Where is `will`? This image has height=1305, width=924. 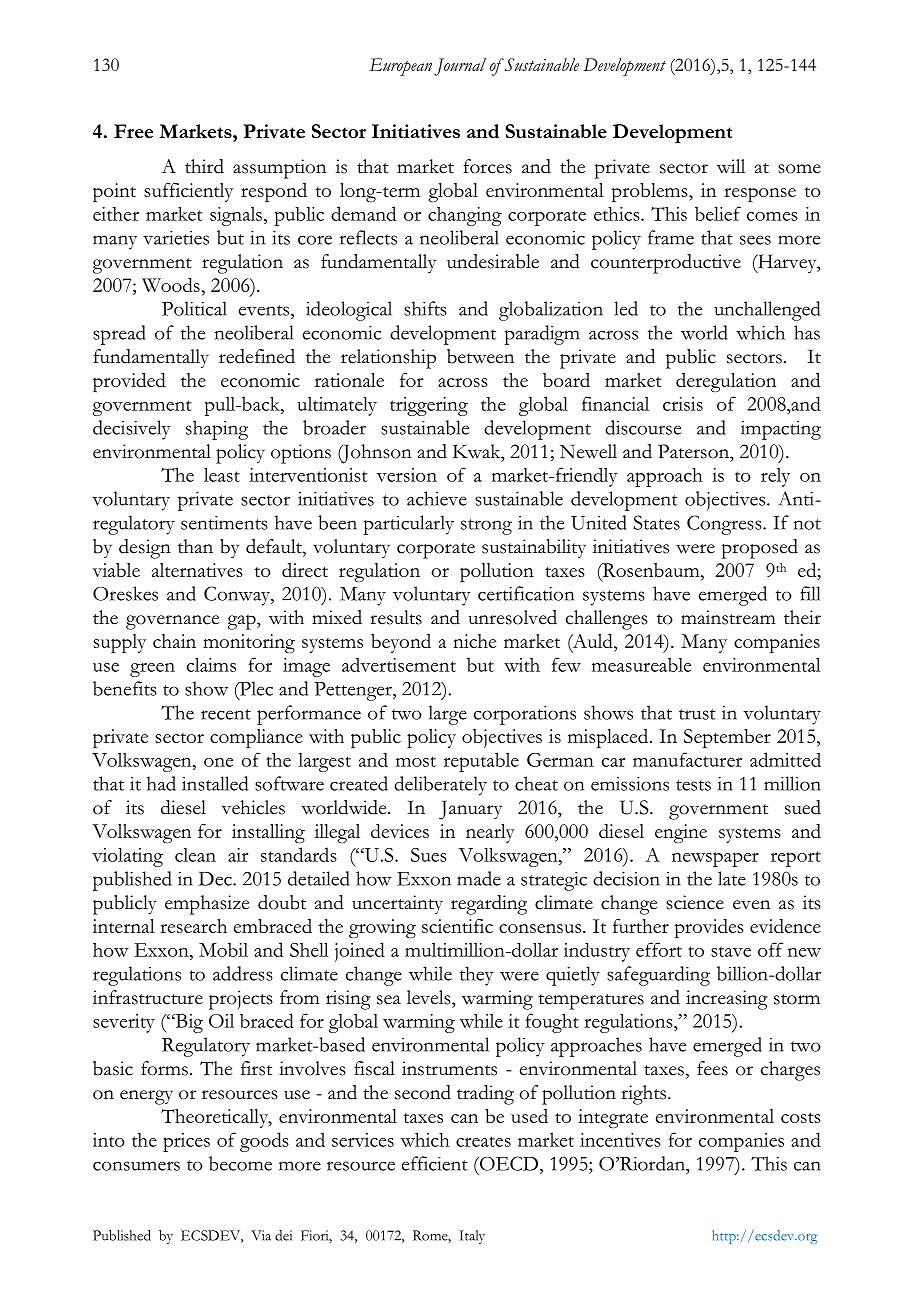
will is located at coordinates (731, 166).
